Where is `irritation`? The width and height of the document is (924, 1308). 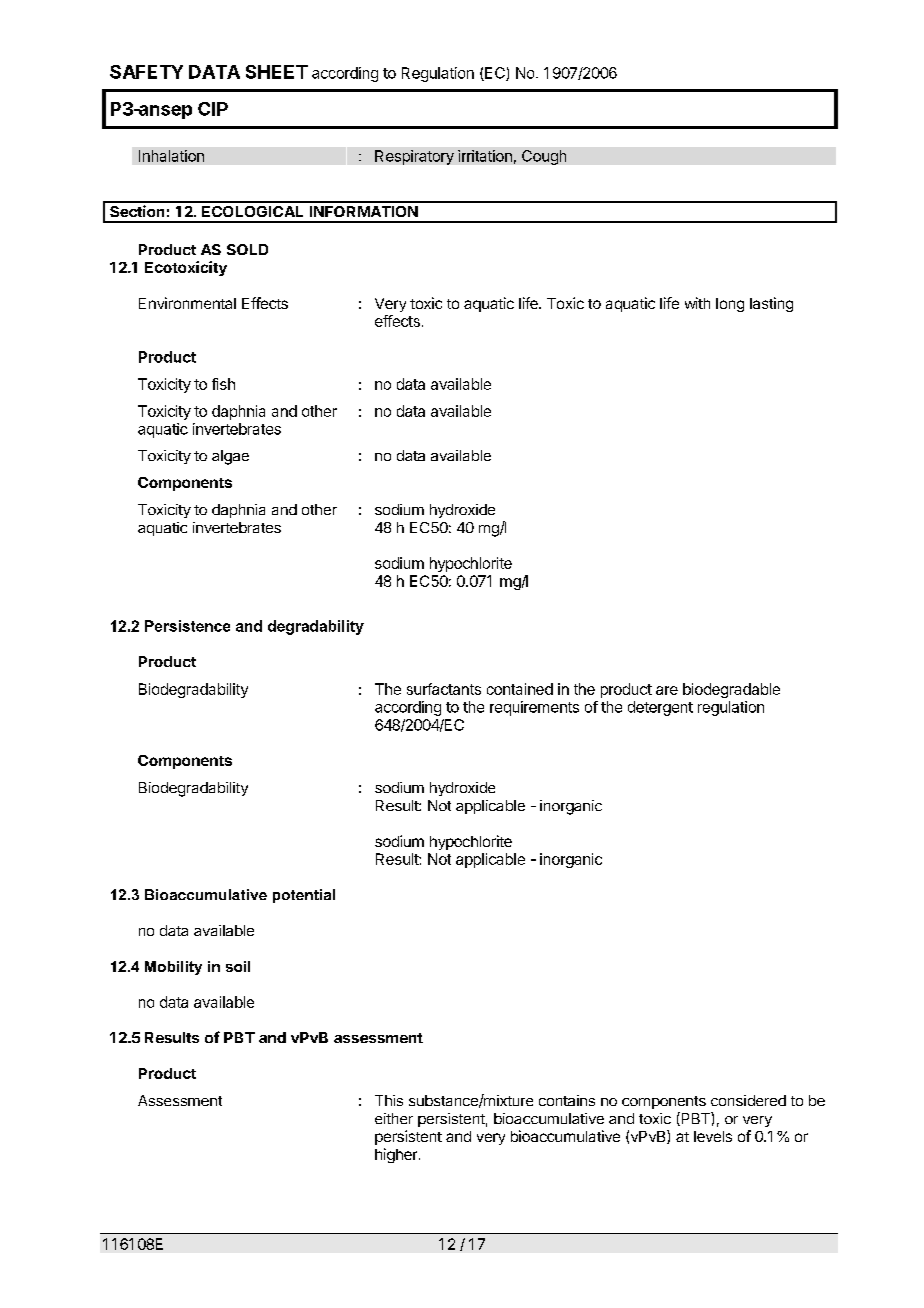
irritation is located at coordinates (485, 156).
